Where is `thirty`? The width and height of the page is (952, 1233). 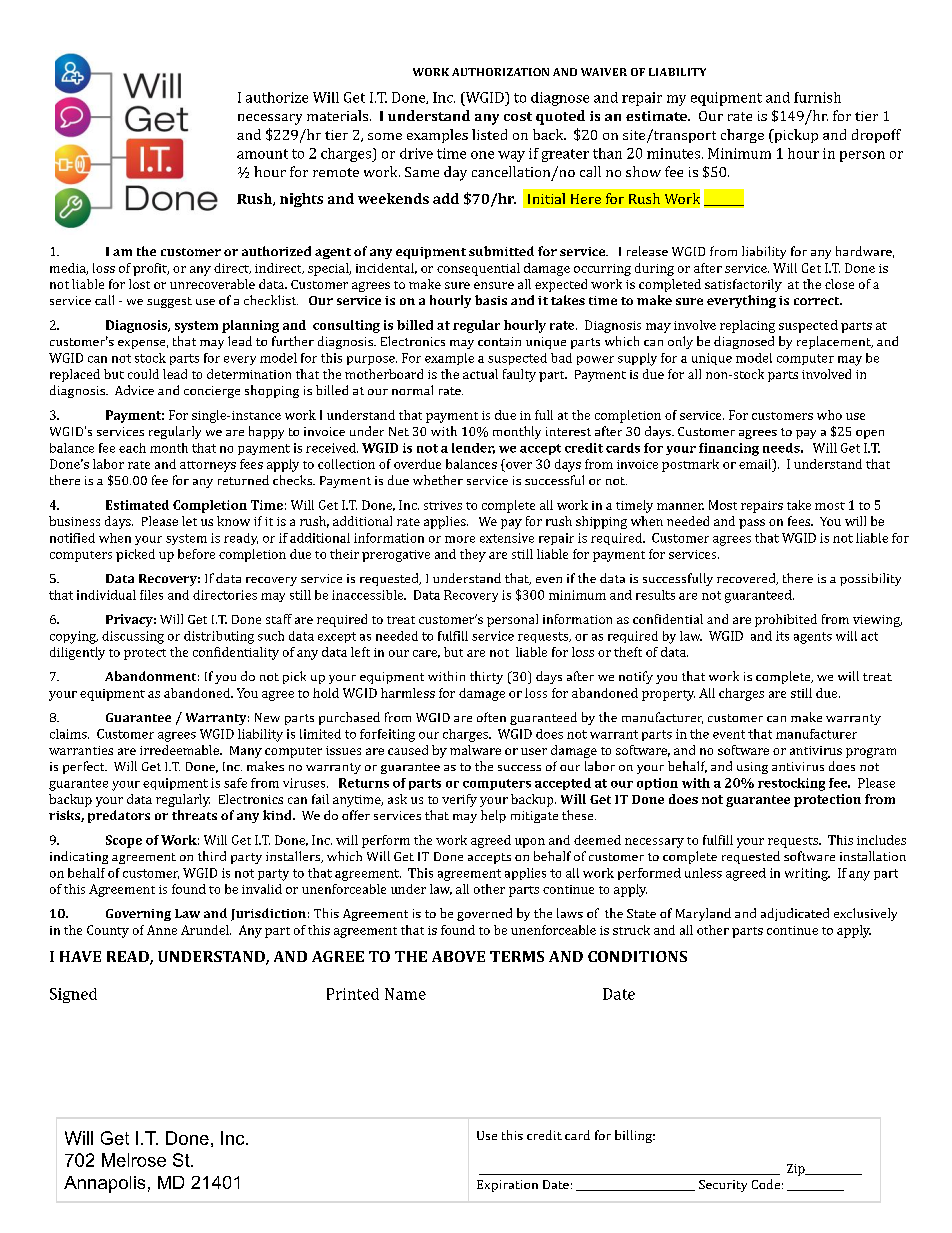 thirty is located at coordinates (486, 677).
